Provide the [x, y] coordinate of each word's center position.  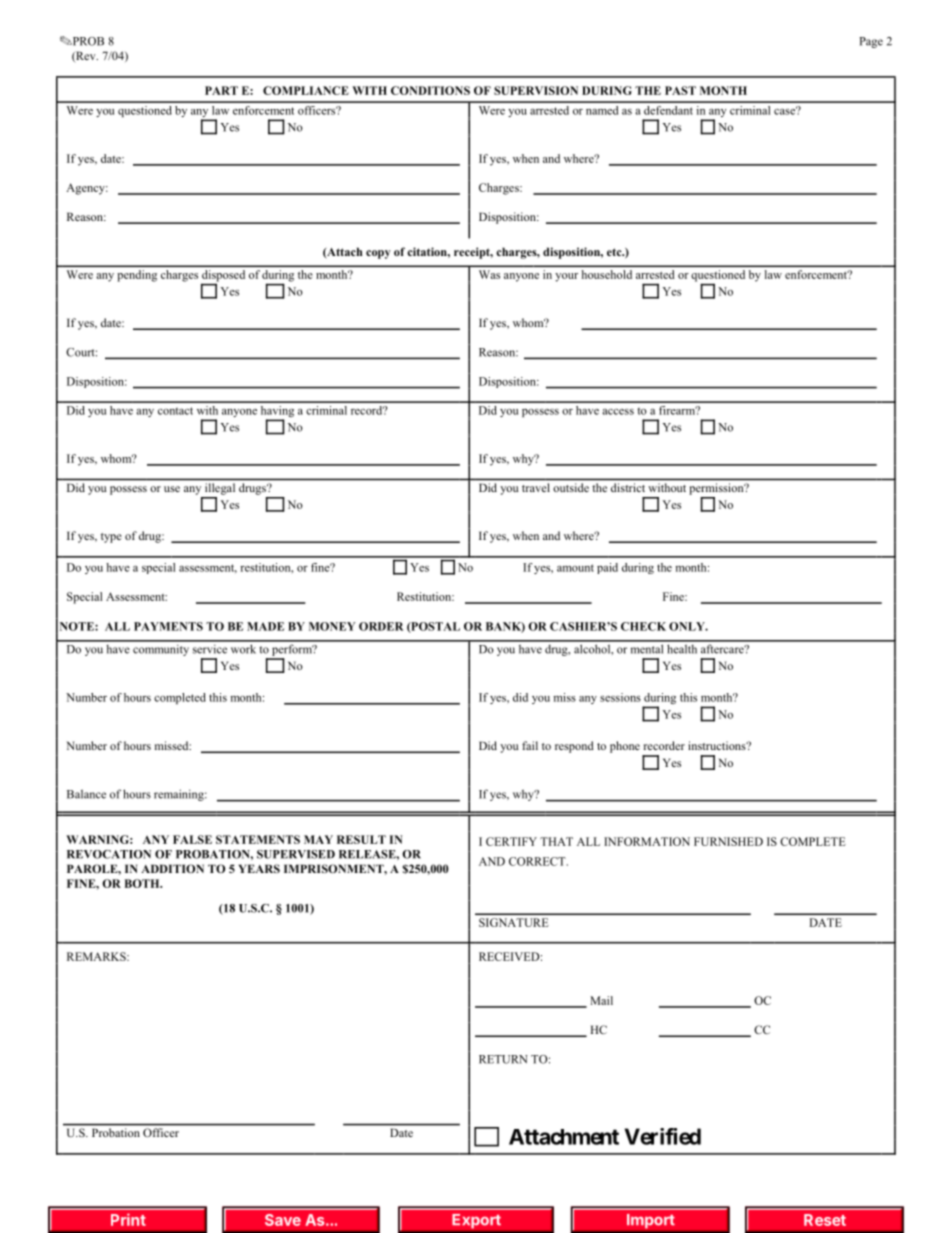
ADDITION [172, 868]
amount [575, 568]
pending [137, 276]
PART [221, 90]
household [607, 274]
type [111, 538]
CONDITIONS [430, 90]
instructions [718, 745]
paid [607, 568]
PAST [680, 90]
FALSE [192, 839]
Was [489, 274]
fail [530, 745]
